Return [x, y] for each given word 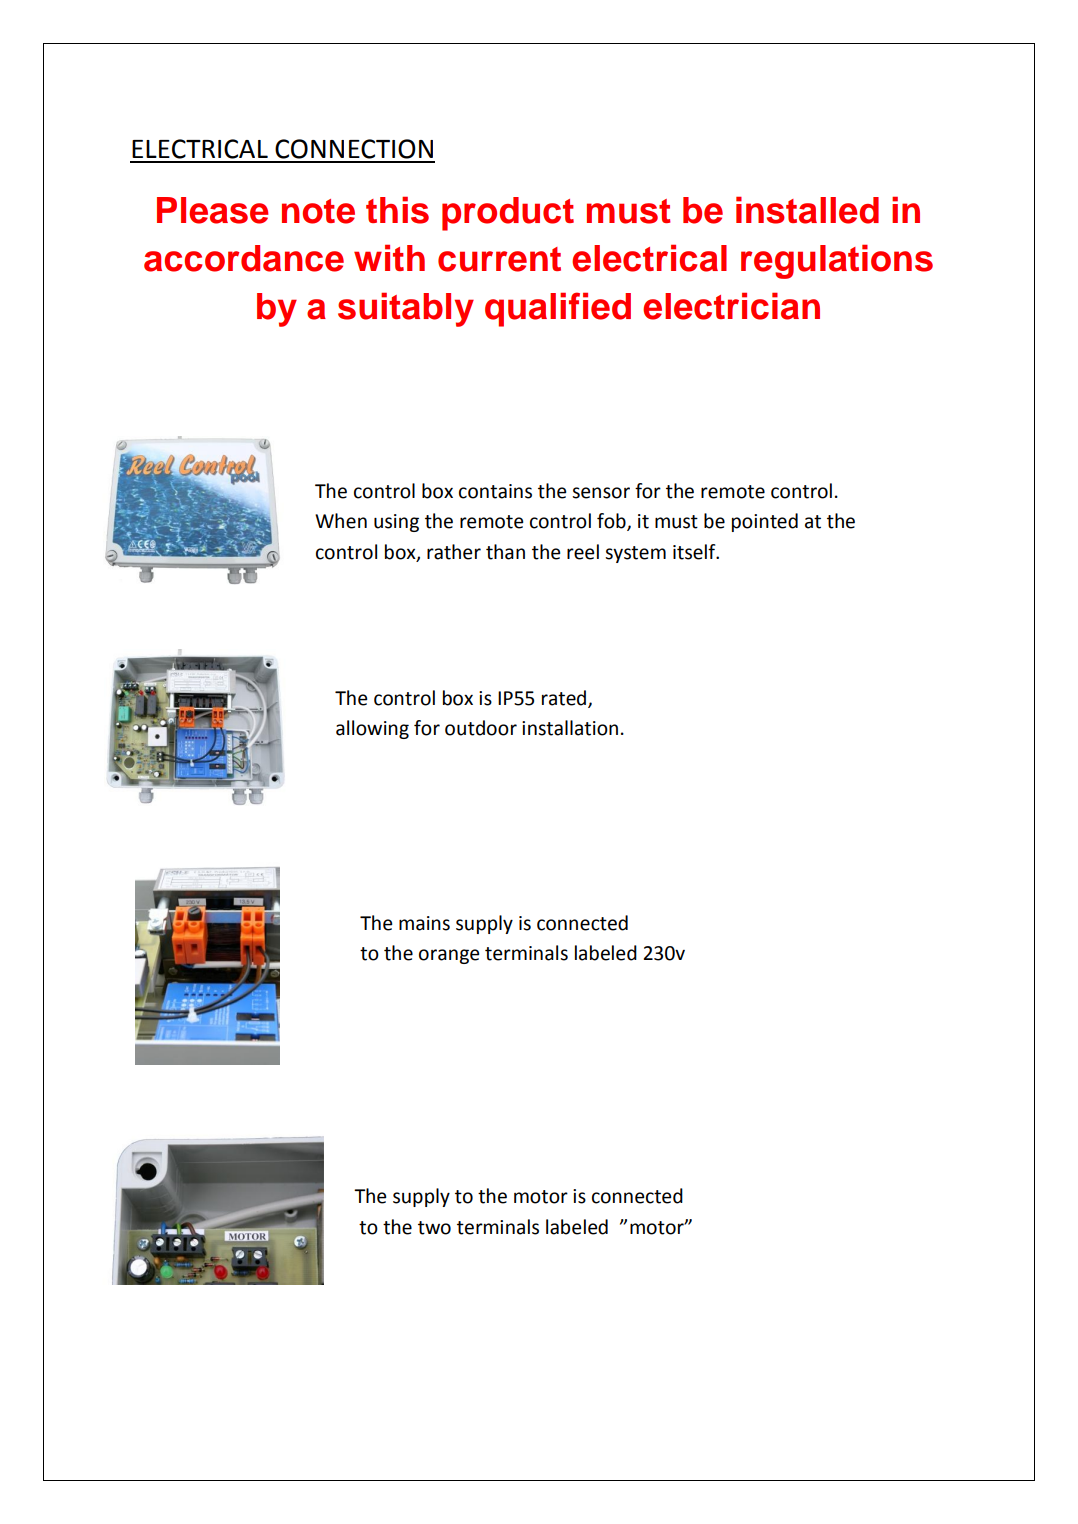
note [318, 211]
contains [495, 491]
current [499, 259]
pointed [765, 522]
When [341, 521]
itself [695, 552]
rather [454, 552]
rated [565, 698]
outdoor [481, 728]
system [635, 554]
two [434, 1228]
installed [807, 210]
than [505, 552]
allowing [372, 729]
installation [570, 728]
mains [424, 923]
